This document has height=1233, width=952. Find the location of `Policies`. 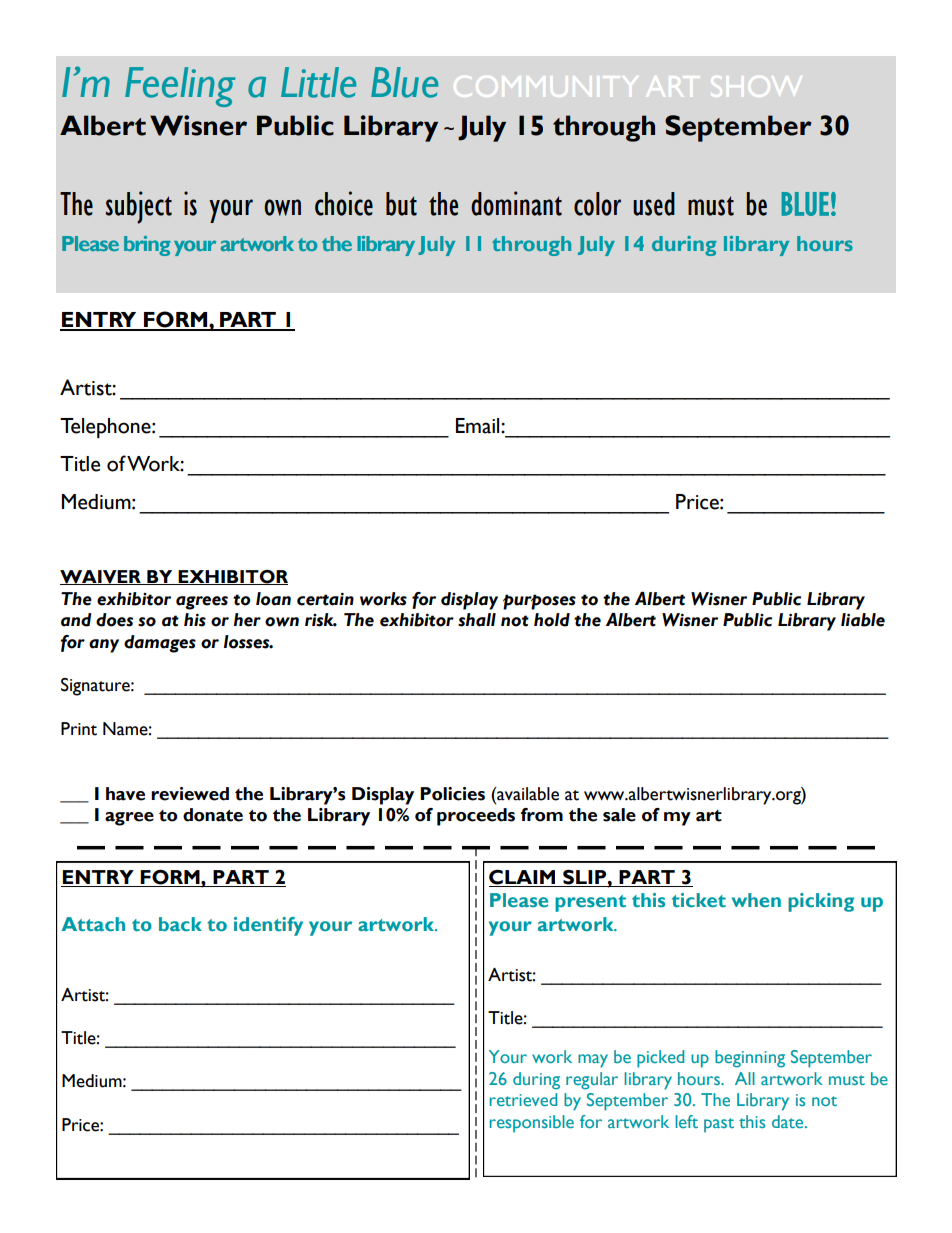

Policies is located at coordinates (452, 794).
